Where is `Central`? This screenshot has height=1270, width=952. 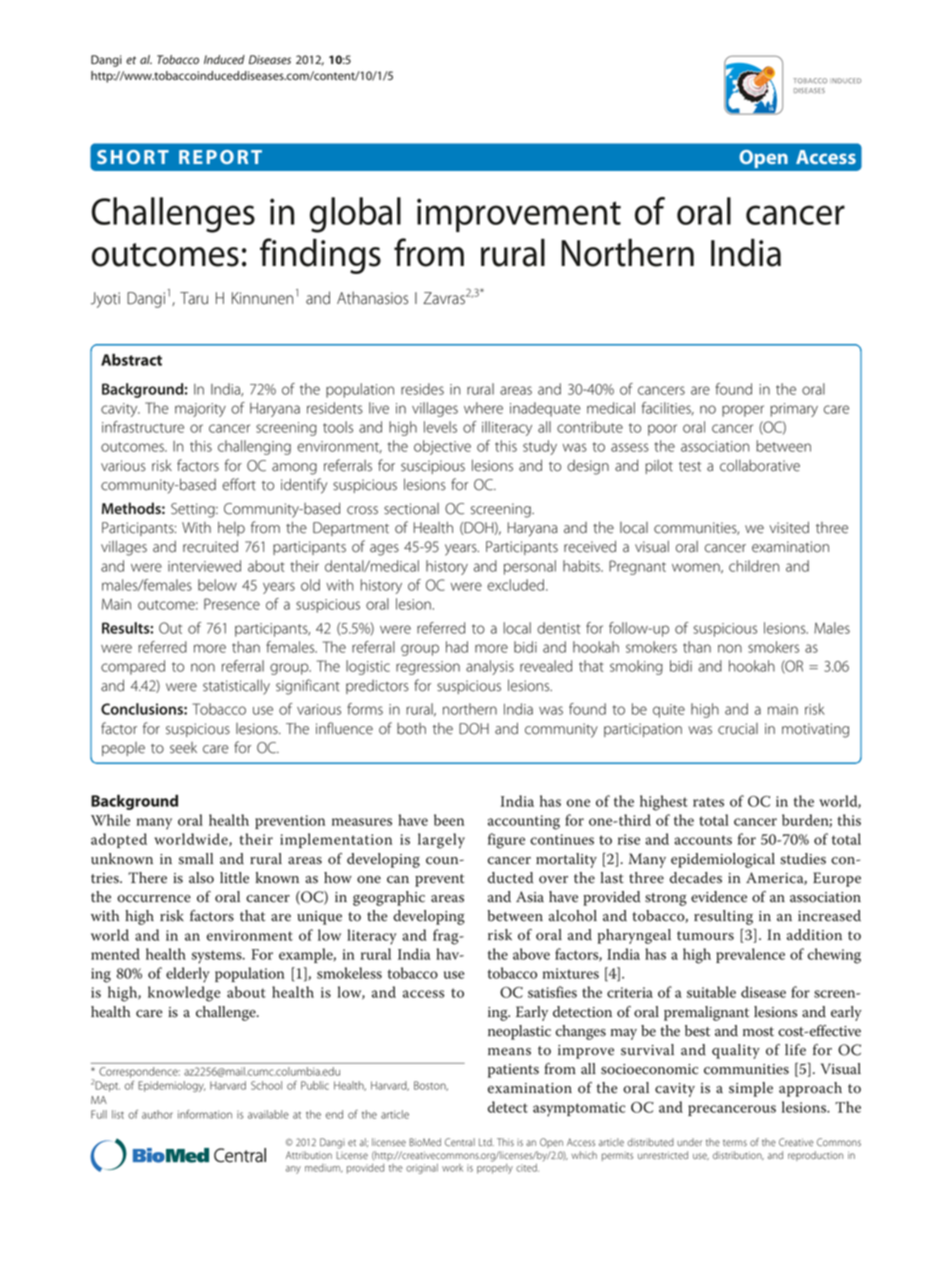
Central is located at coordinates (460, 1142).
